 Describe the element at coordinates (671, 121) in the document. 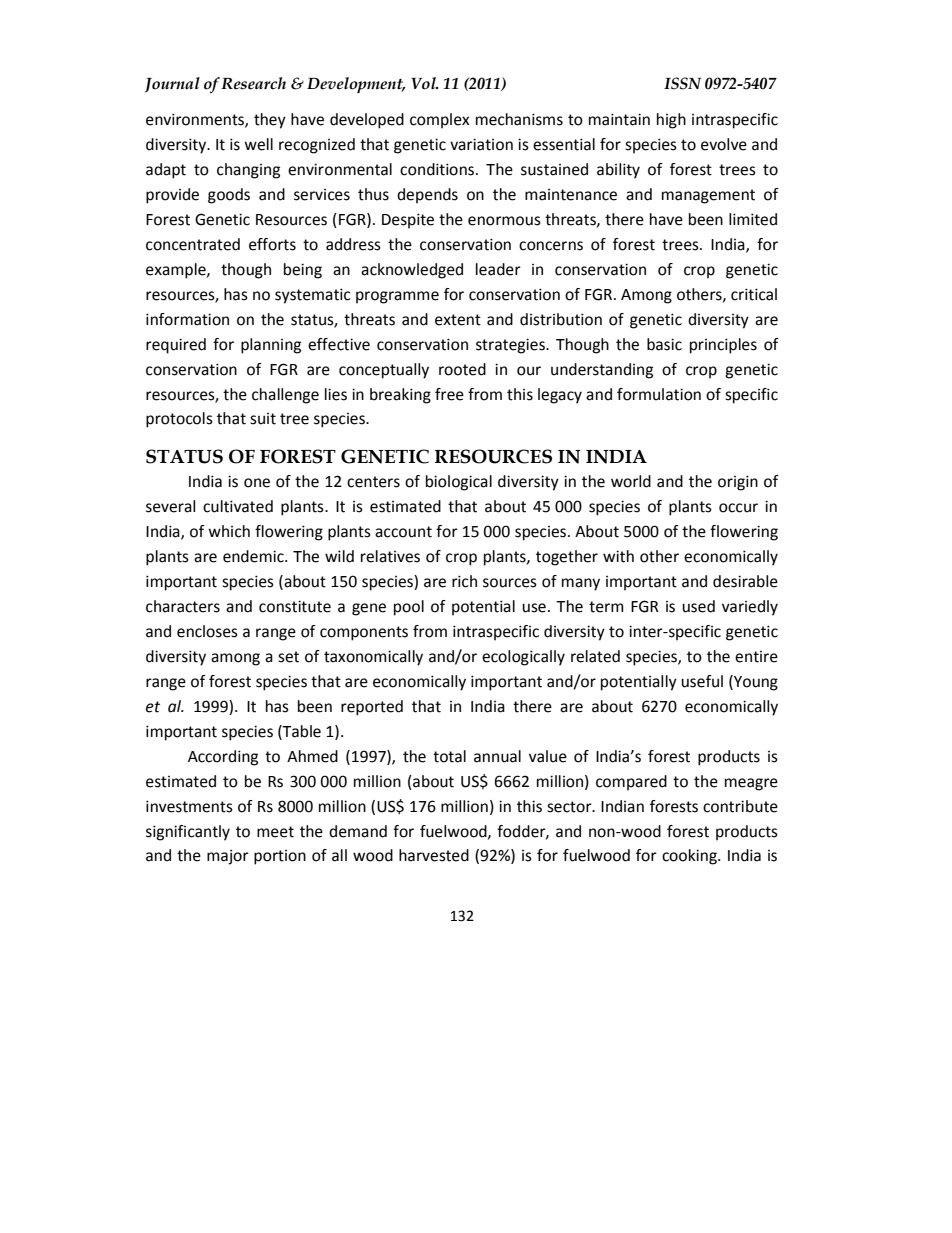

I see `high` at that location.
